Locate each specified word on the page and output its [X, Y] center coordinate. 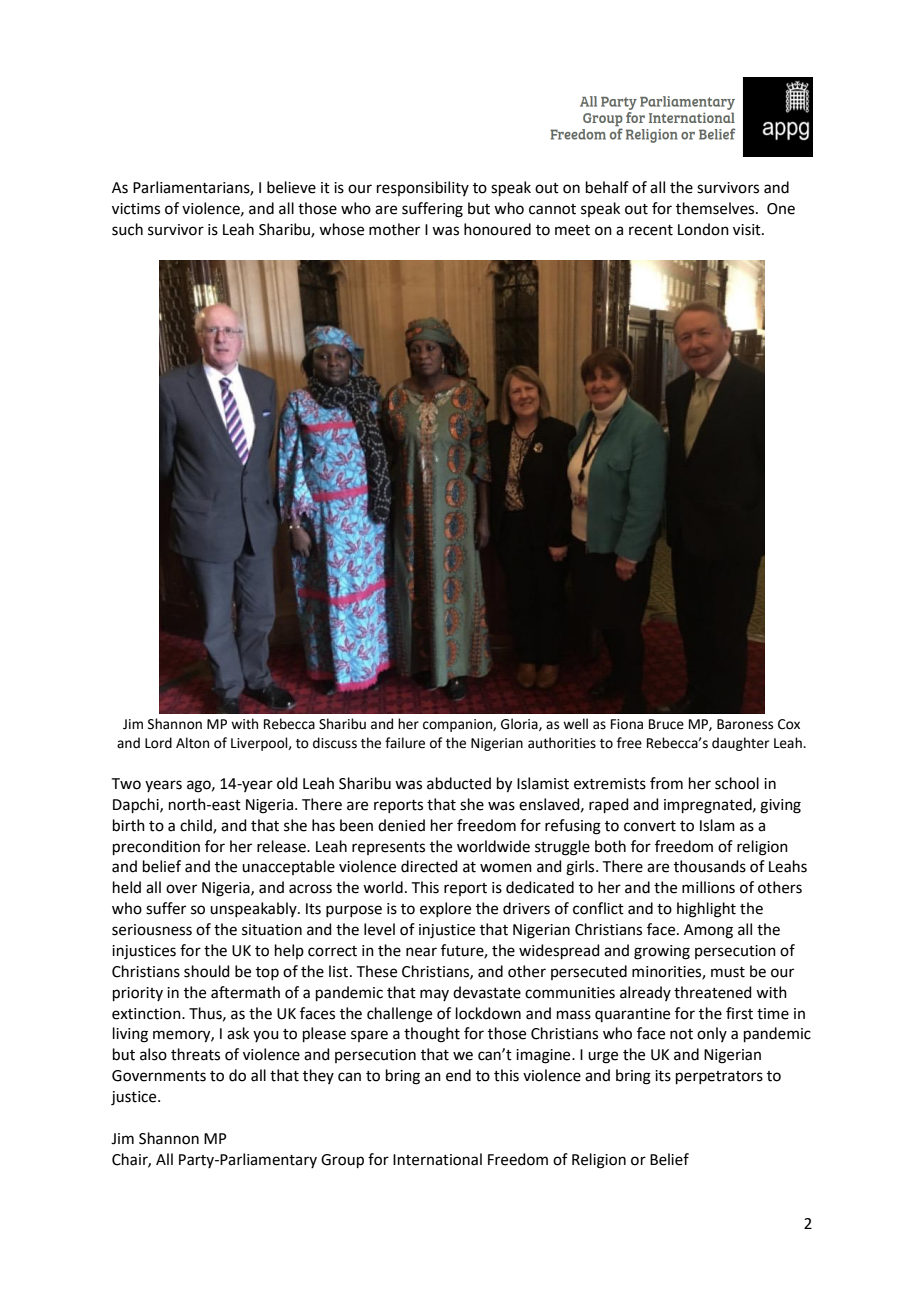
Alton [192, 743]
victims [136, 209]
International [437, 1159]
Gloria [520, 724]
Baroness [745, 724]
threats [195, 1054]
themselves [716, 208]
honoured [497, 229]
